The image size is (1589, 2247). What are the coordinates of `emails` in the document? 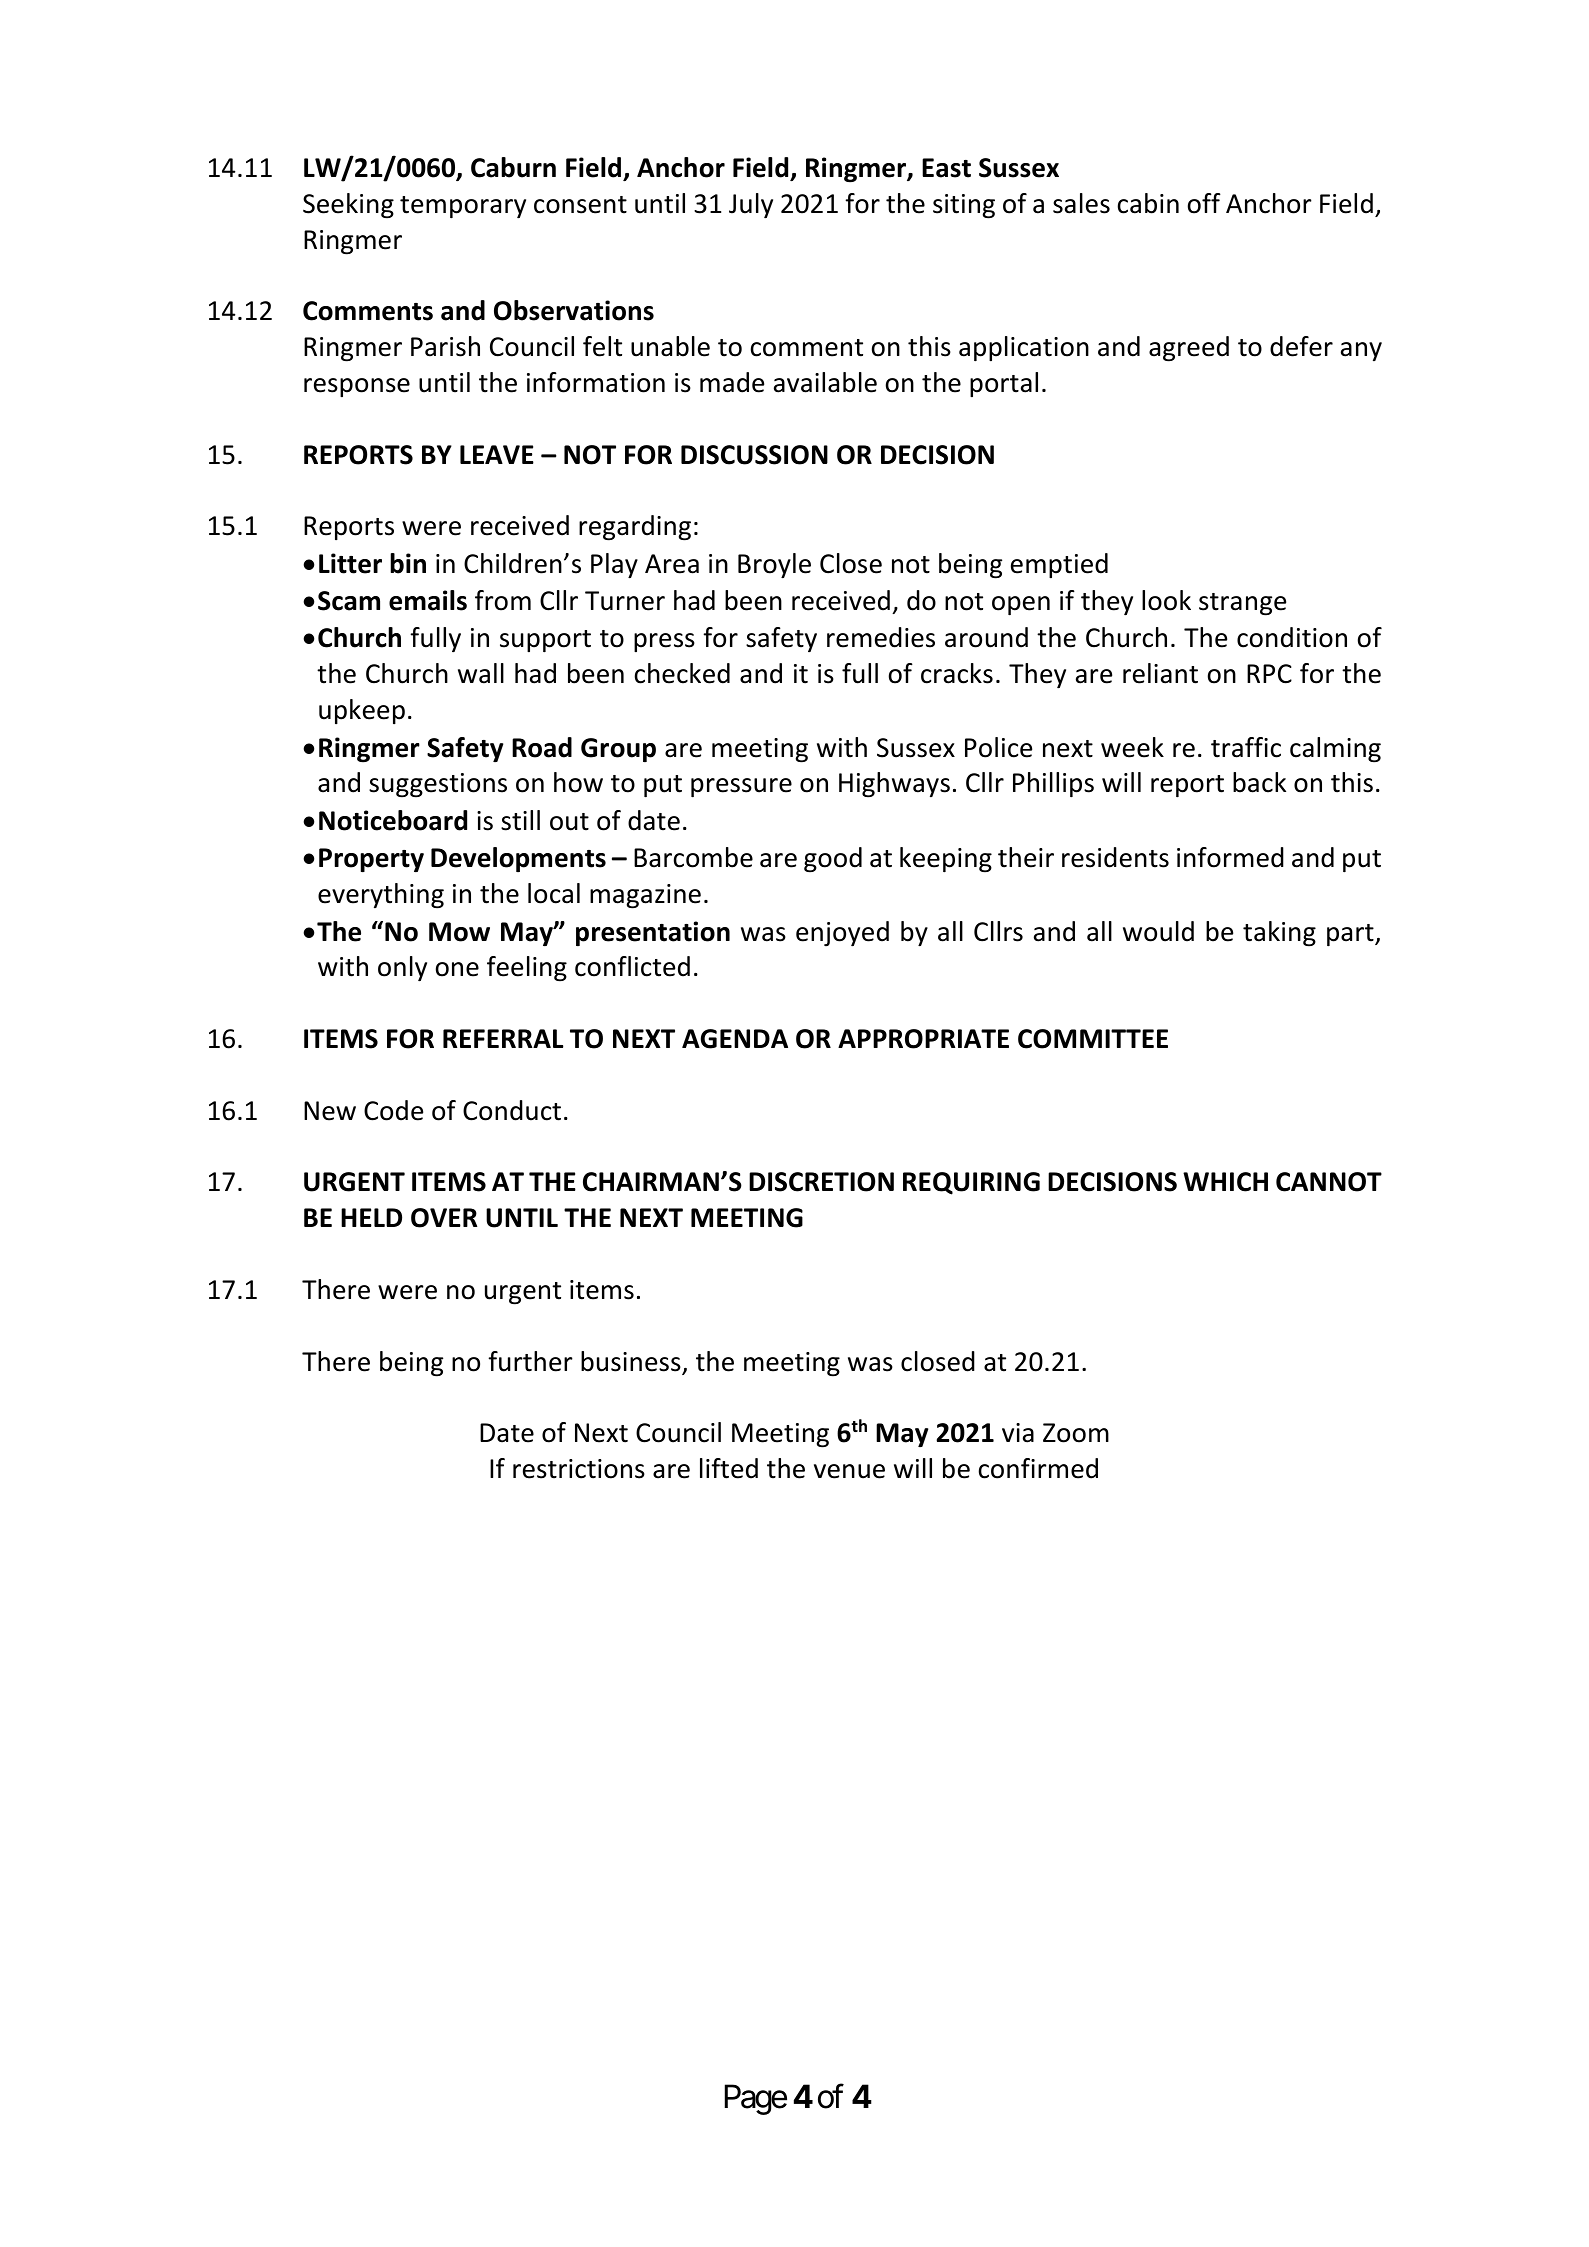 It's located at (428, 600).
